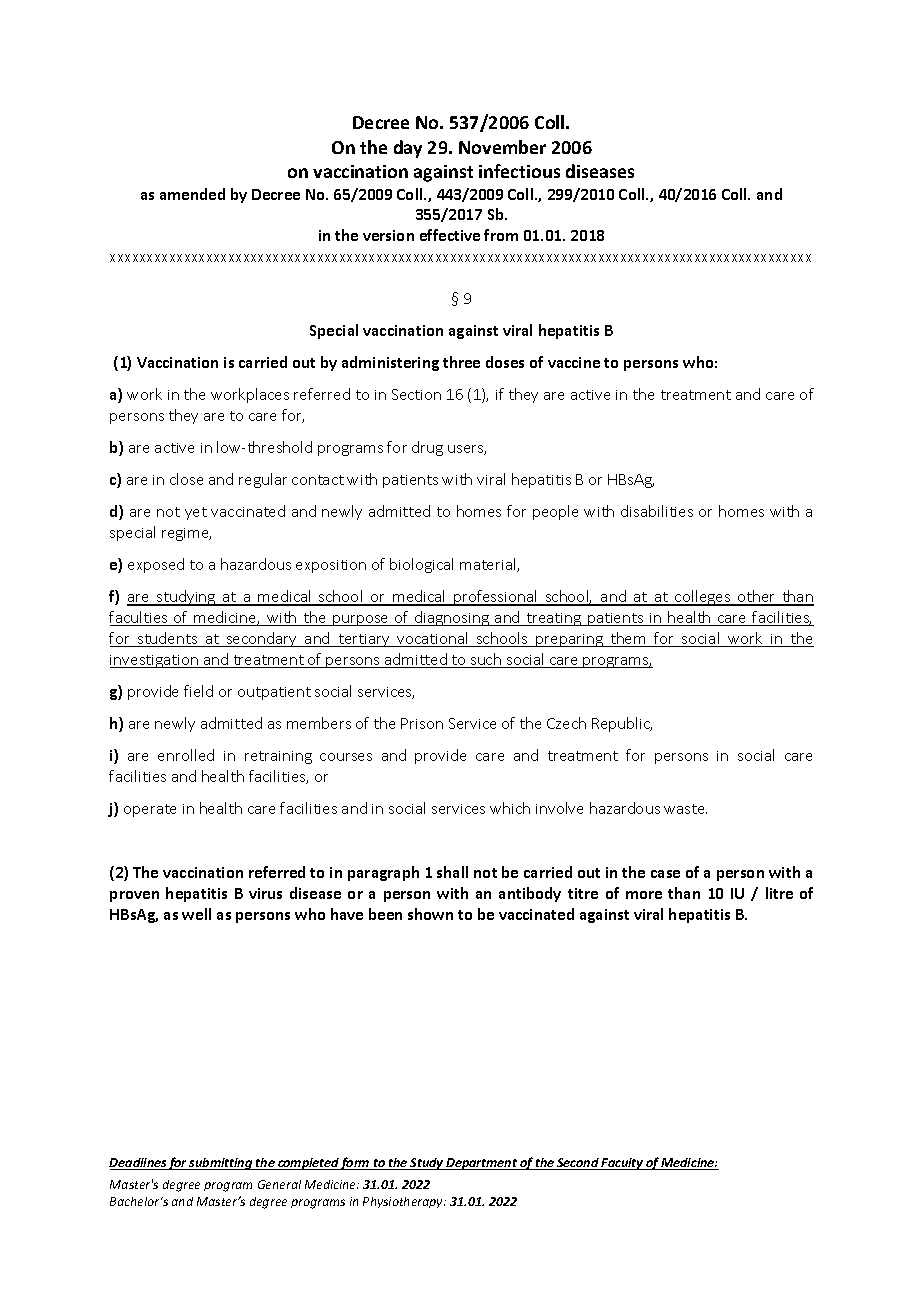 This document has width=924, height=1308. Describe the element at coordinates (657, 511) in the document. I see `disabilities` at that location.
